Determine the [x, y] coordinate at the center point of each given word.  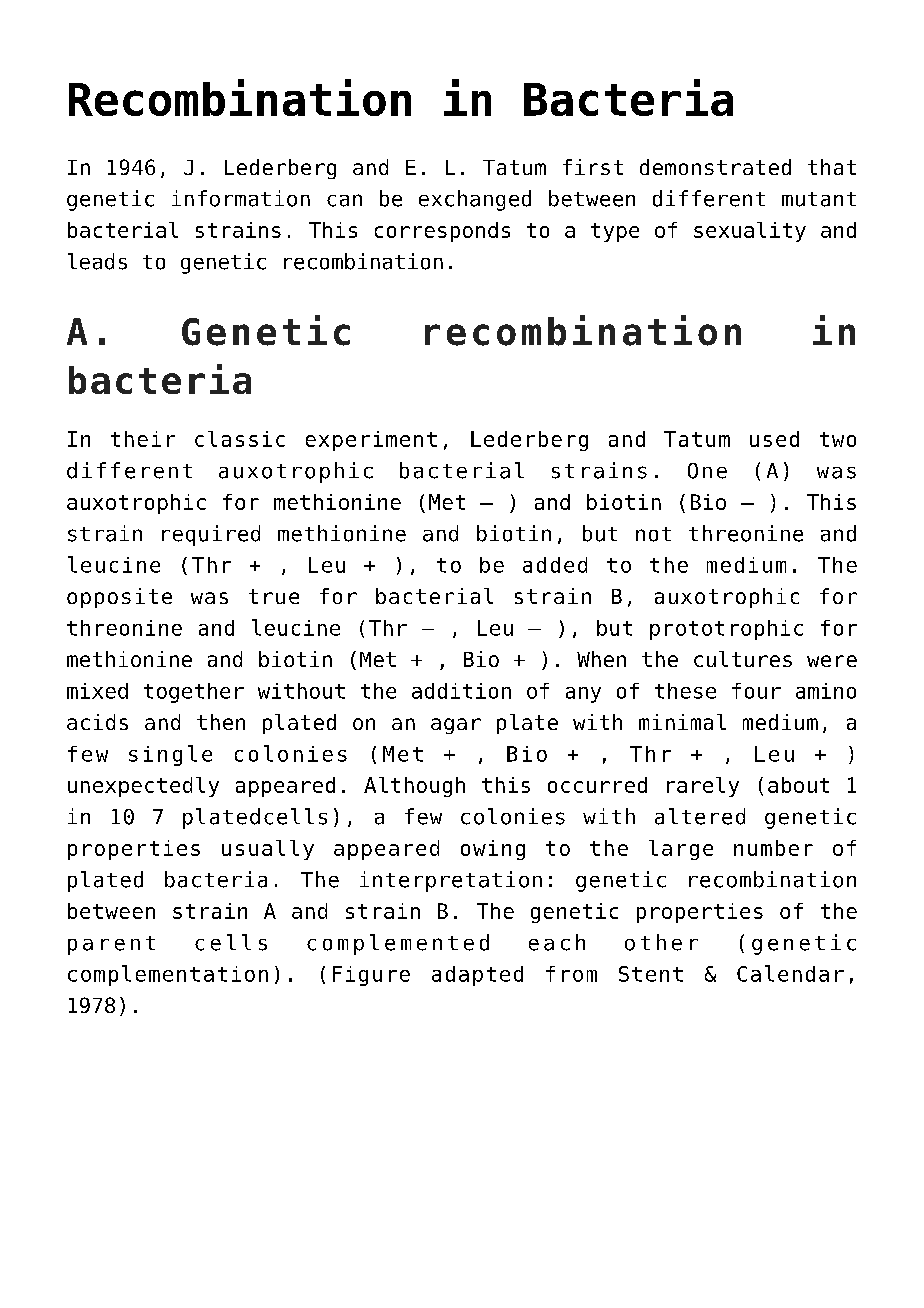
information [241, 198]
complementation [168, 975]
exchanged [475, 200]
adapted [477, 976]
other [661, 942]
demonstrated [715, 167]
